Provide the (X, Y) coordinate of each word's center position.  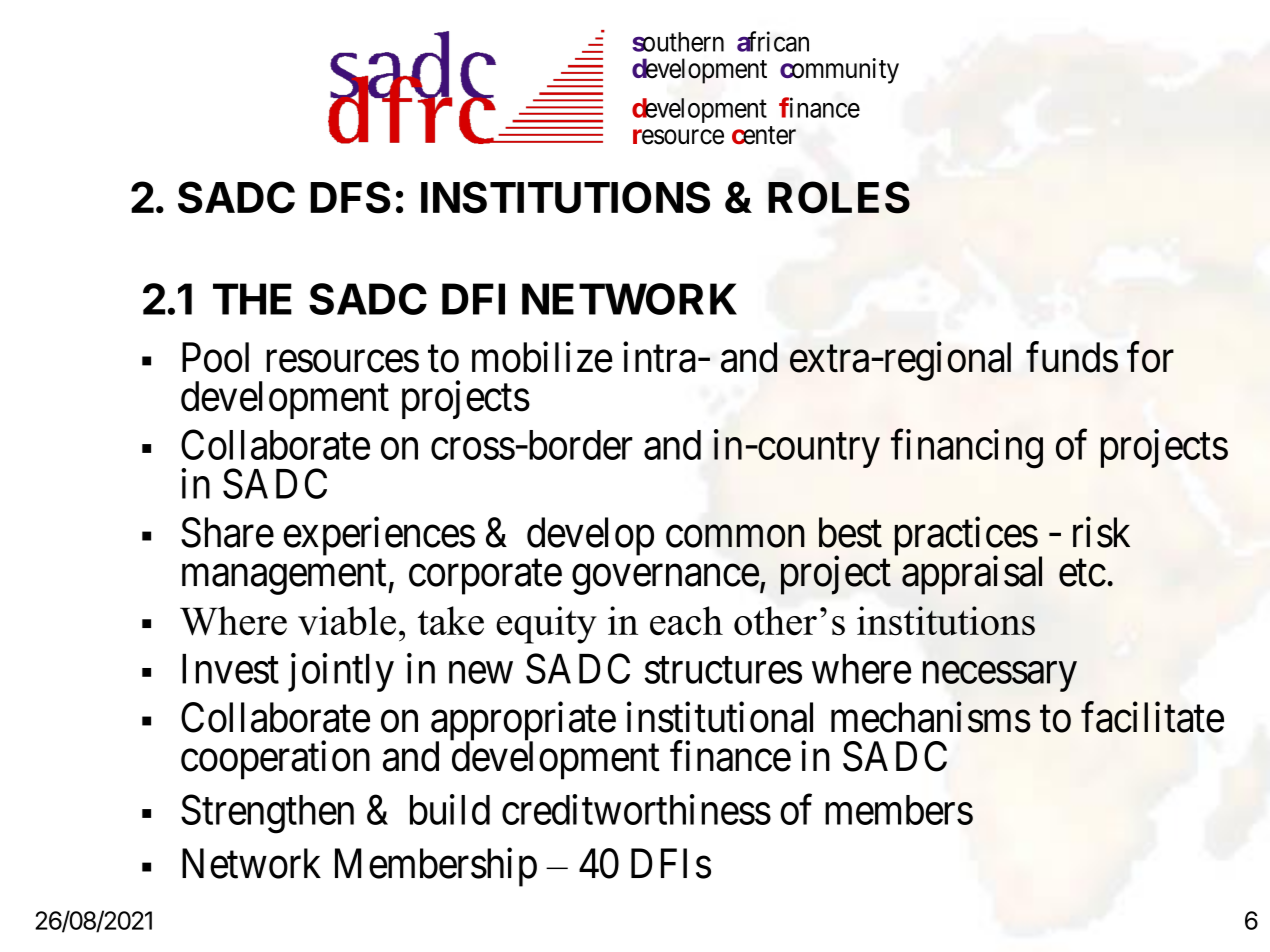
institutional (720, 717)
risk (1101, 532)
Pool (215, 357)
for (1150, 357)
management (285, 577)
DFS (350, 197)
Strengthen (267, 814)
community (839, 71)
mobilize (542, 357)
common (735, 537)
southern (678, 42)
